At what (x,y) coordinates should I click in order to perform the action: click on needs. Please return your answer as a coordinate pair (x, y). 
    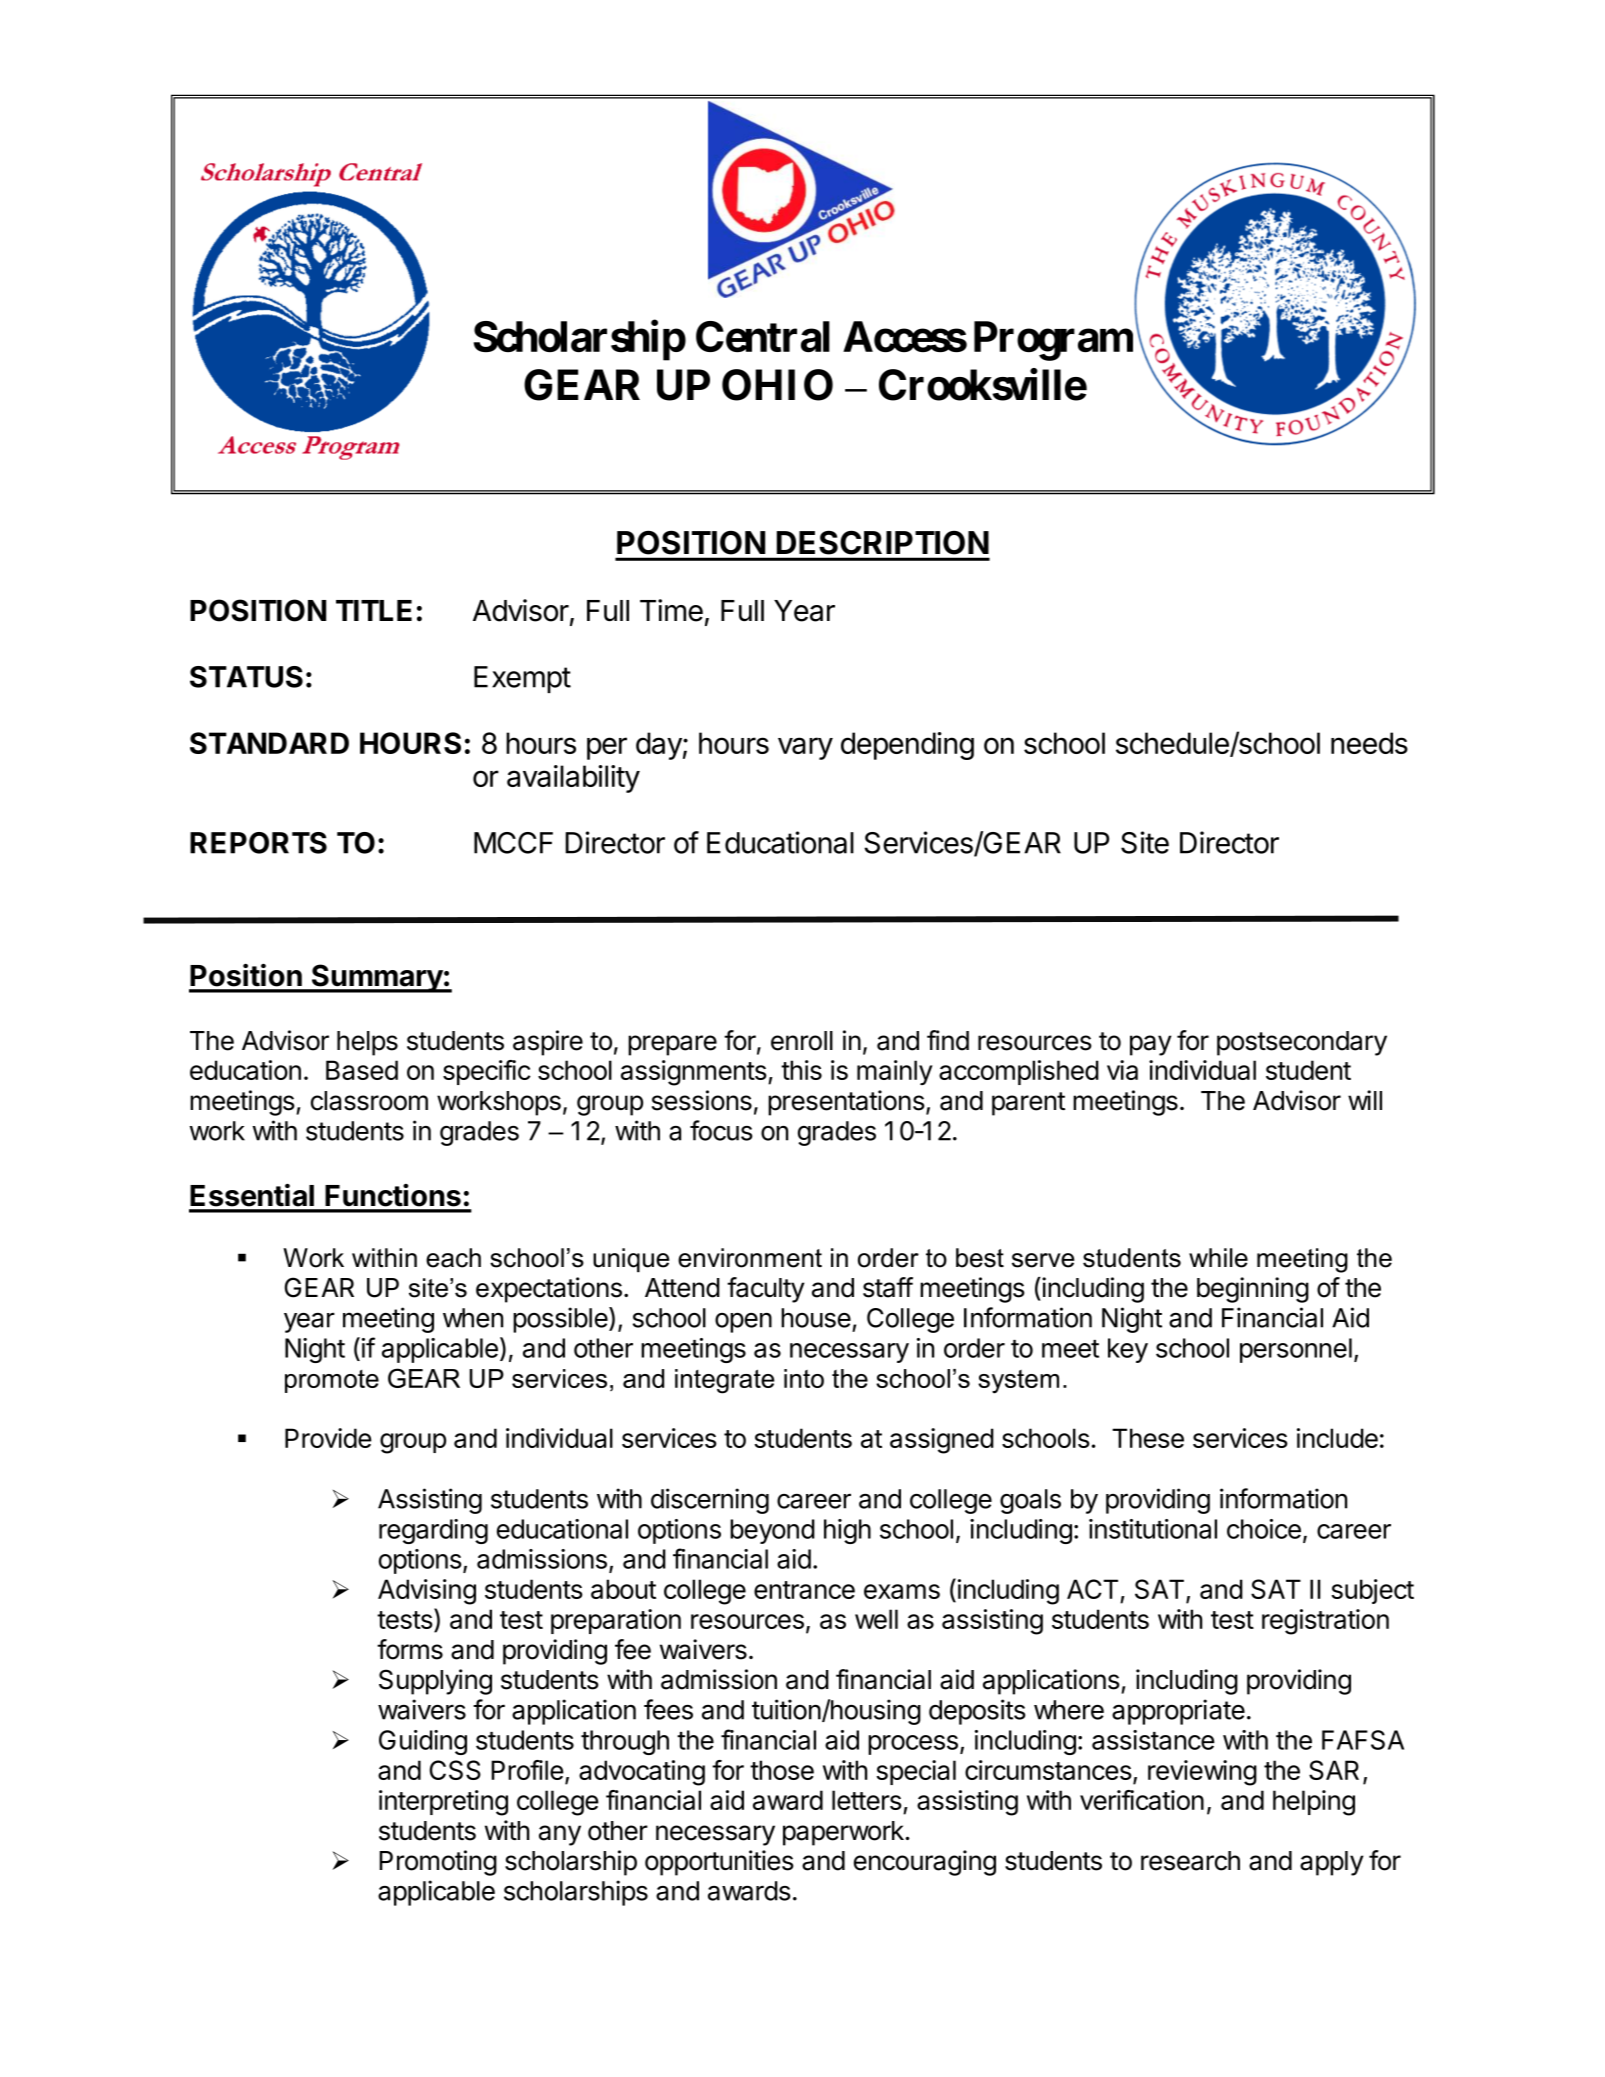
    Looking at the image, I should click on (1369, 743).
